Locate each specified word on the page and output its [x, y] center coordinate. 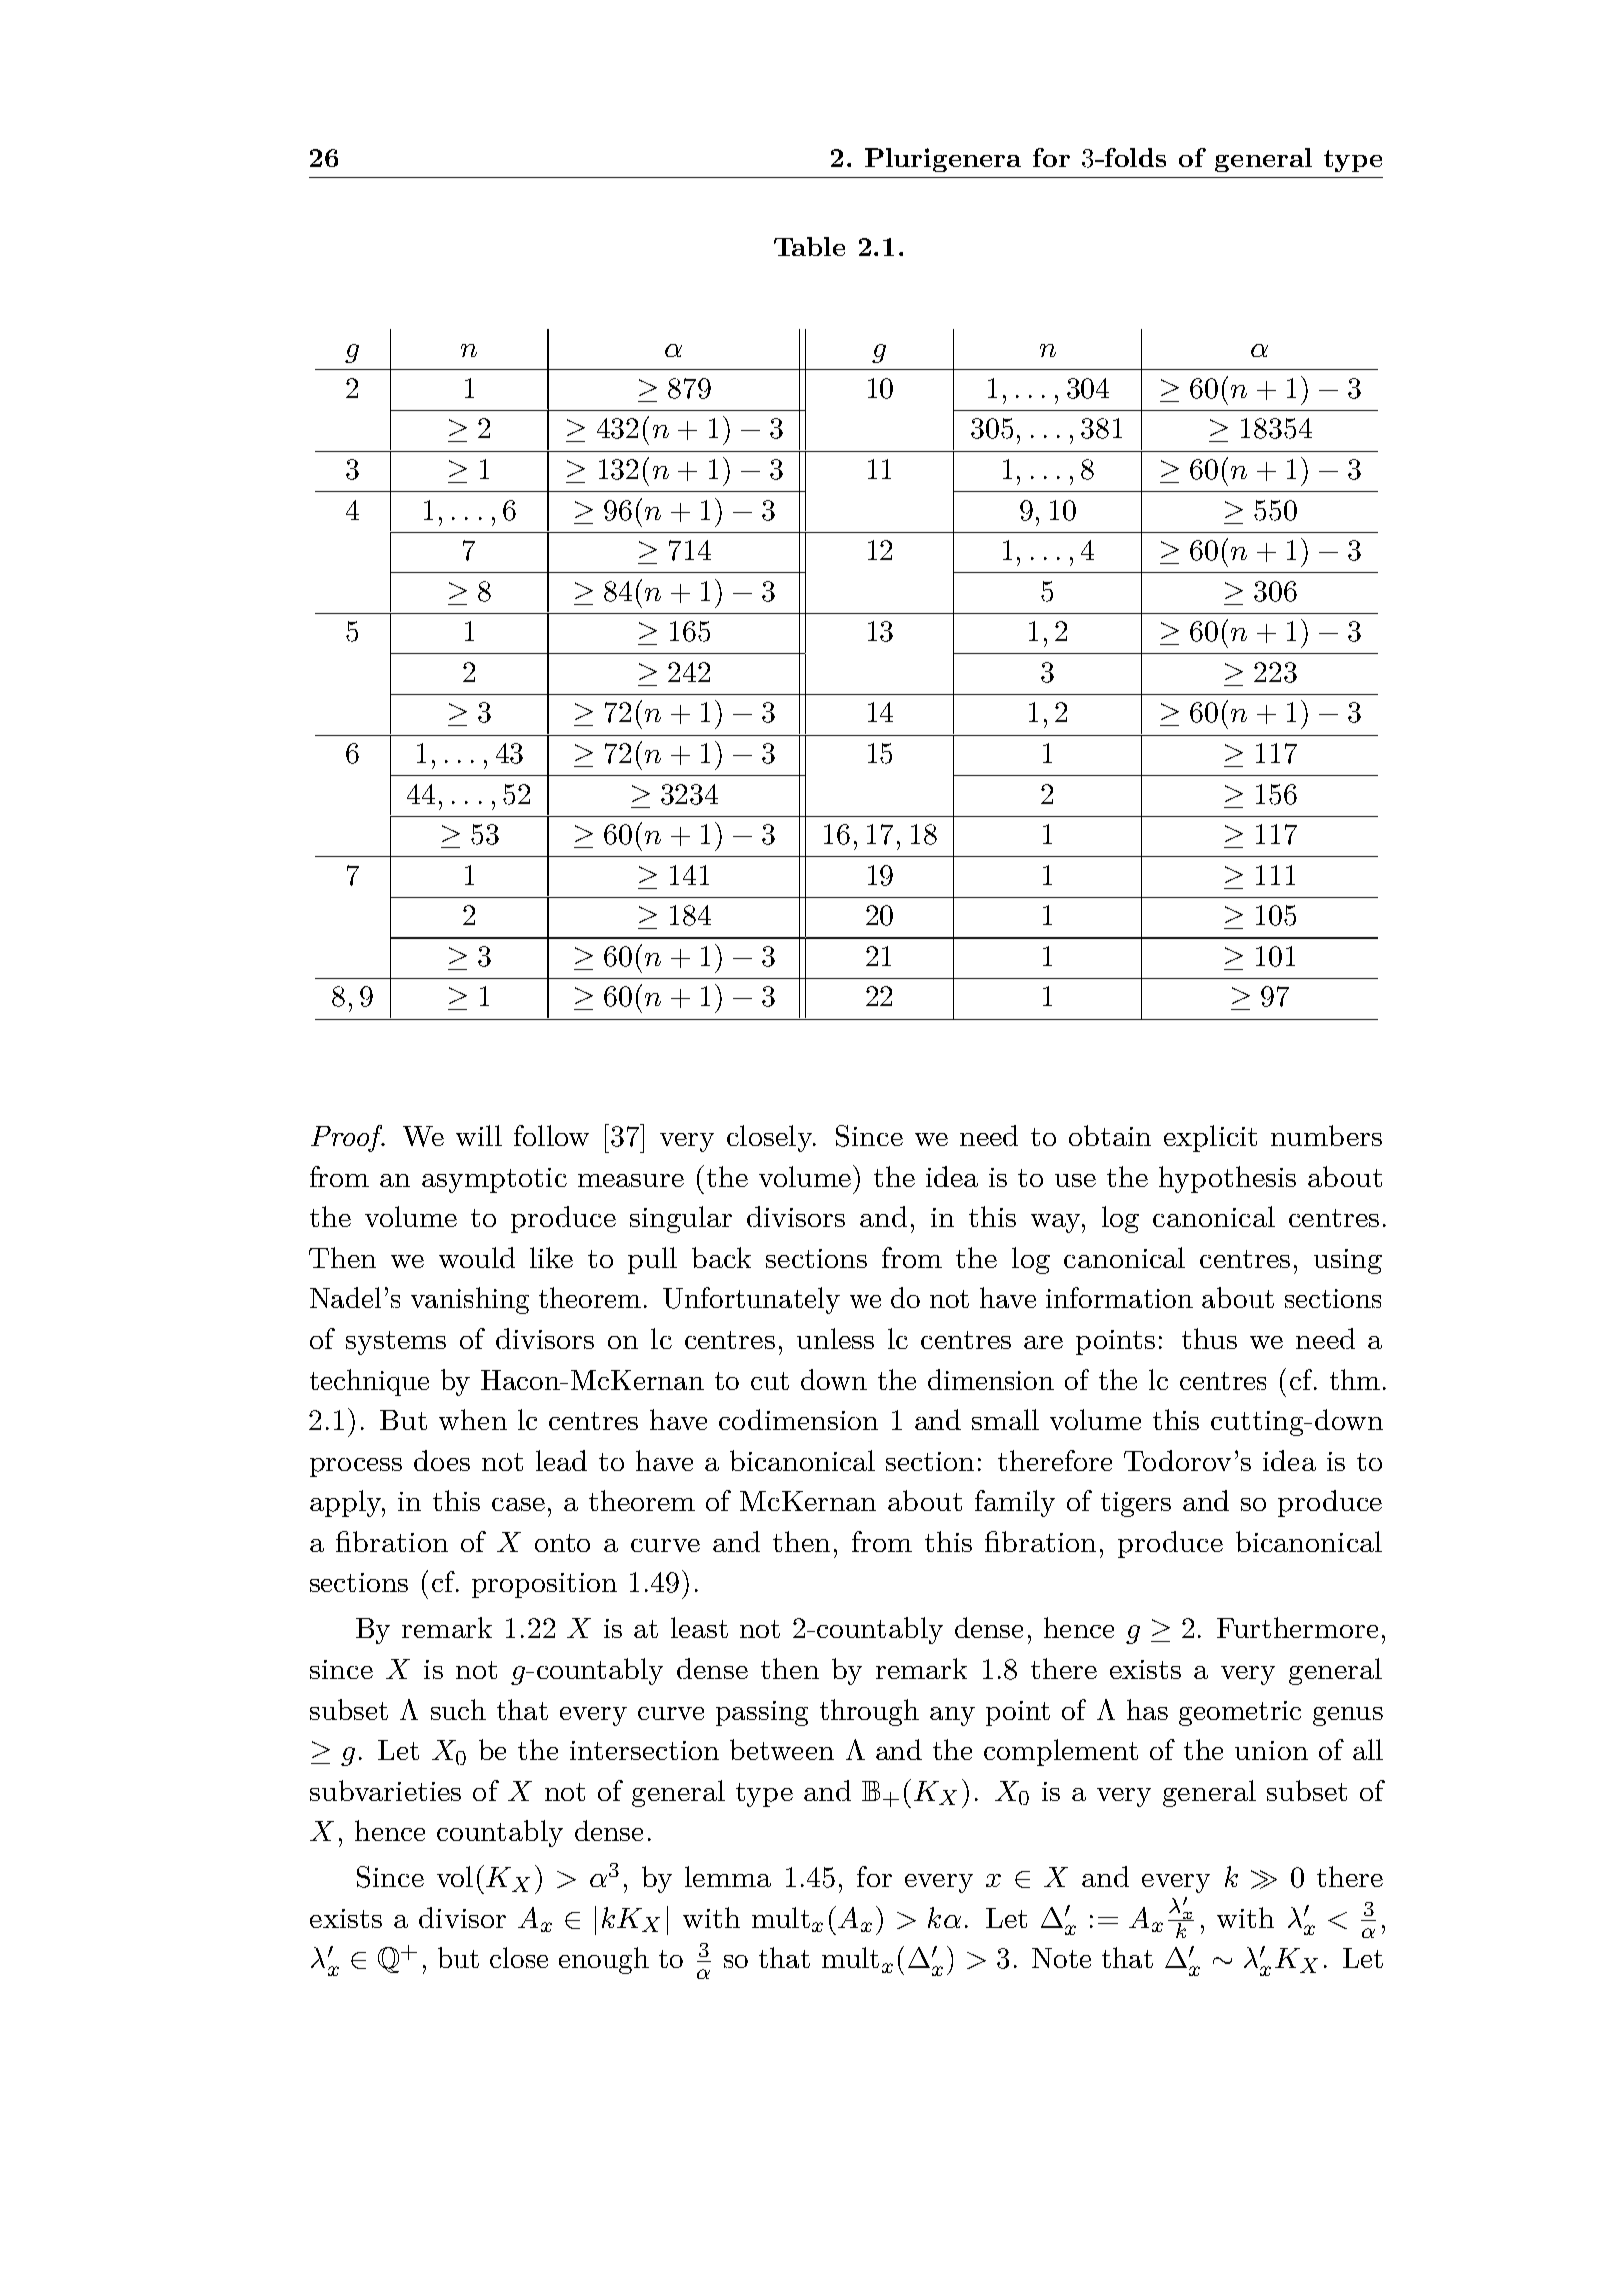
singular [681, 1219]
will [479, 1135]
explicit [1210, 1138]
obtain [1110, 1135]
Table [809, 246]
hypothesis [1227, 1179]
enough [604, 1960]
